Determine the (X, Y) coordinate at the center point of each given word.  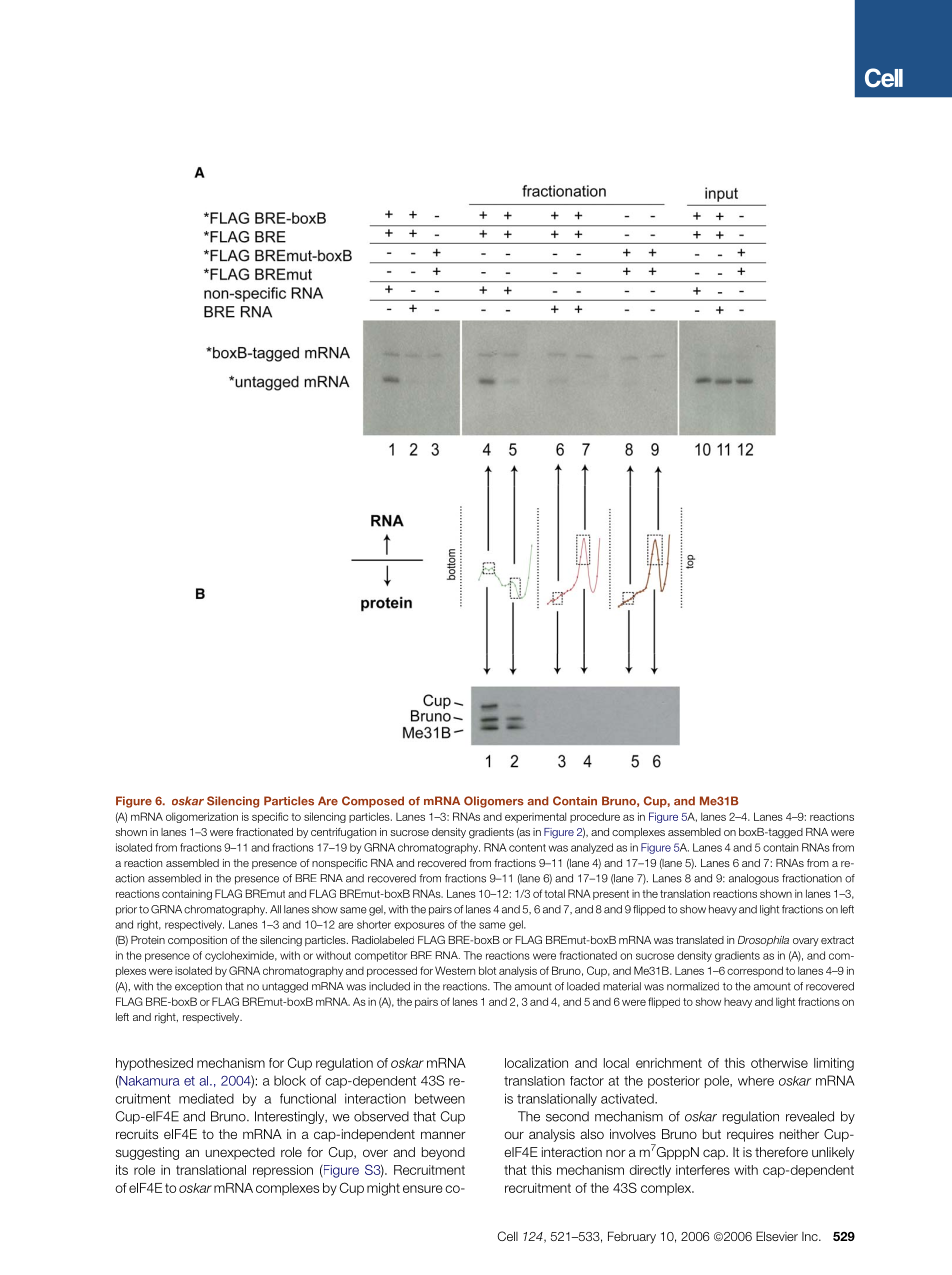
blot (487, 970)
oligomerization (202, 817)
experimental (535, 817)
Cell (507, 1236)
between (440, 1098)
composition (197, 941)
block (290, 1080)
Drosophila (763, 941)
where (756, 1081)
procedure (595, 817)
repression (283, 1171)
